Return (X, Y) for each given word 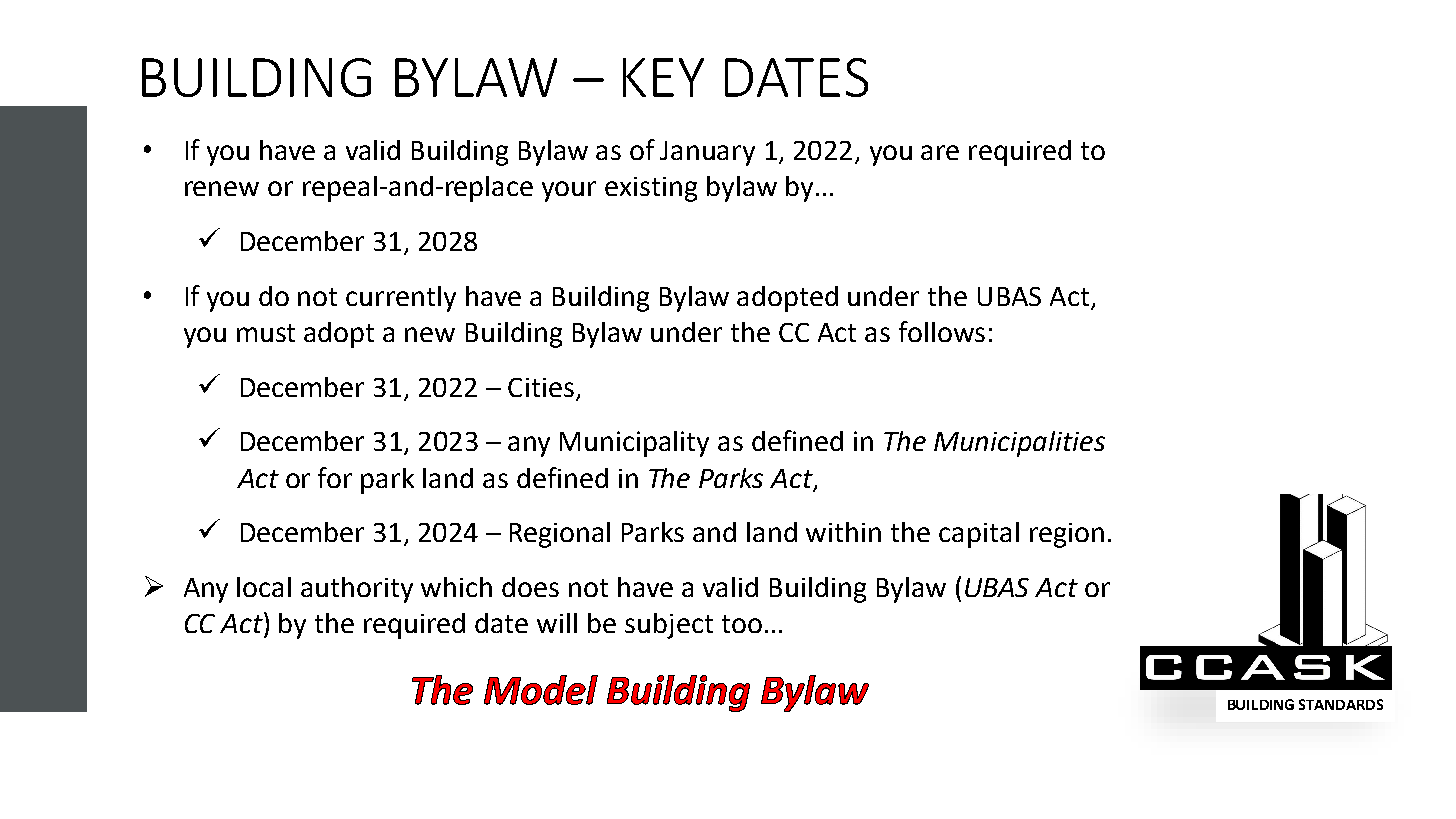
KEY (663, 77)
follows (942, 331)
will (557, 623)
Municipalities (1019, 444)
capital (979, 535)
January (707, 153)
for (335, 477)
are (940, 152)
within (843, 532)
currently (401, 299)
